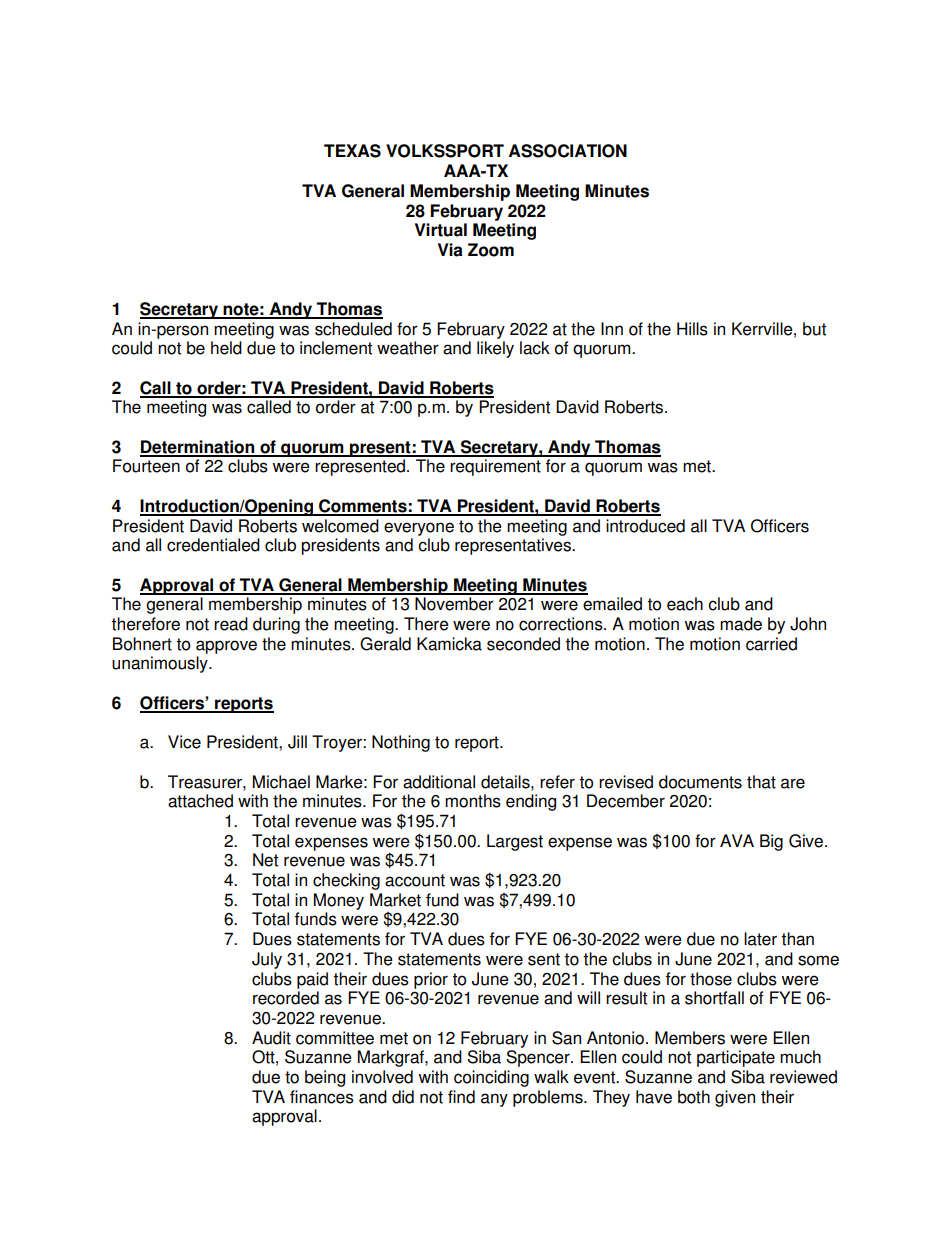 Image resolution: width=952 pixels, height=1233 pixels. I want to click on participate, so click(736, 1058).
